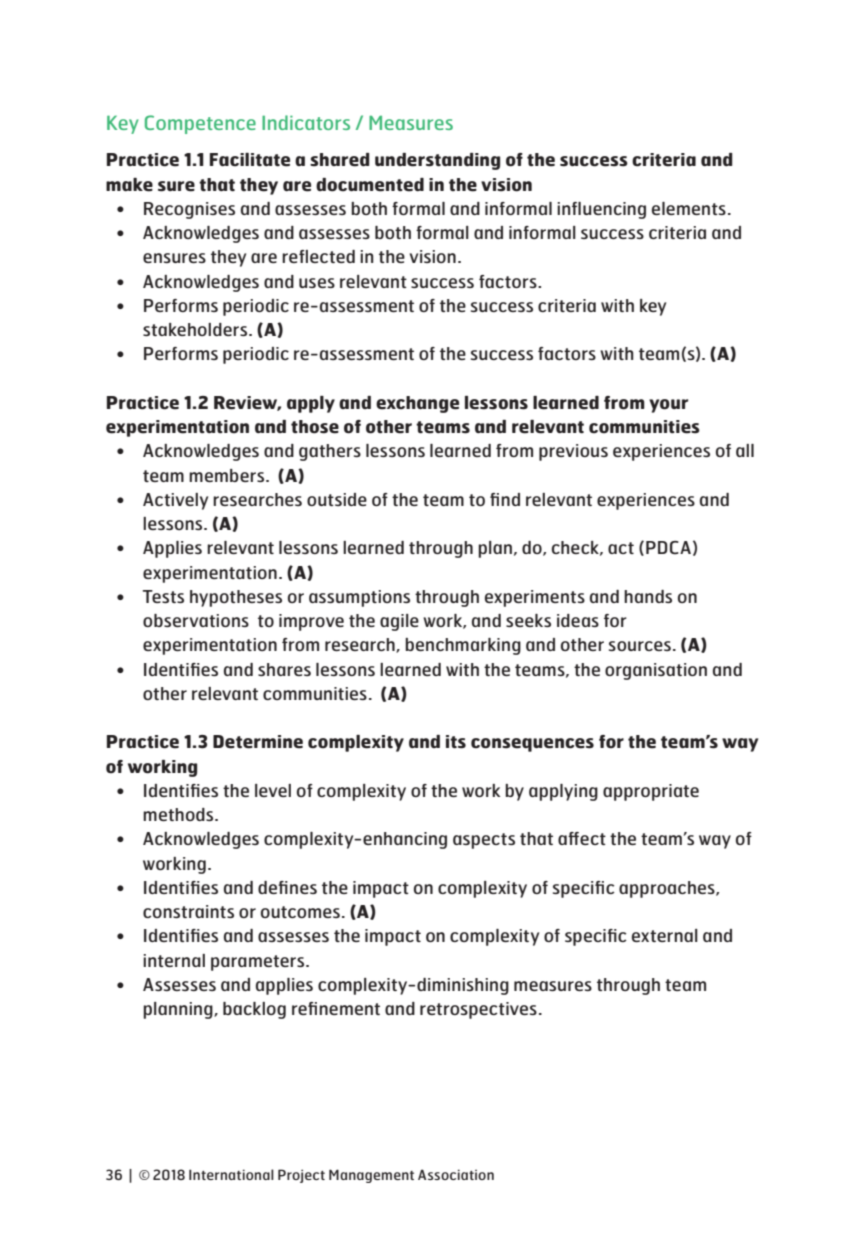 This document has height=1243, width=868. What do you see at coordinates (437, 161) in the document?
I see `understanding` at bounding box center [437, 161].
